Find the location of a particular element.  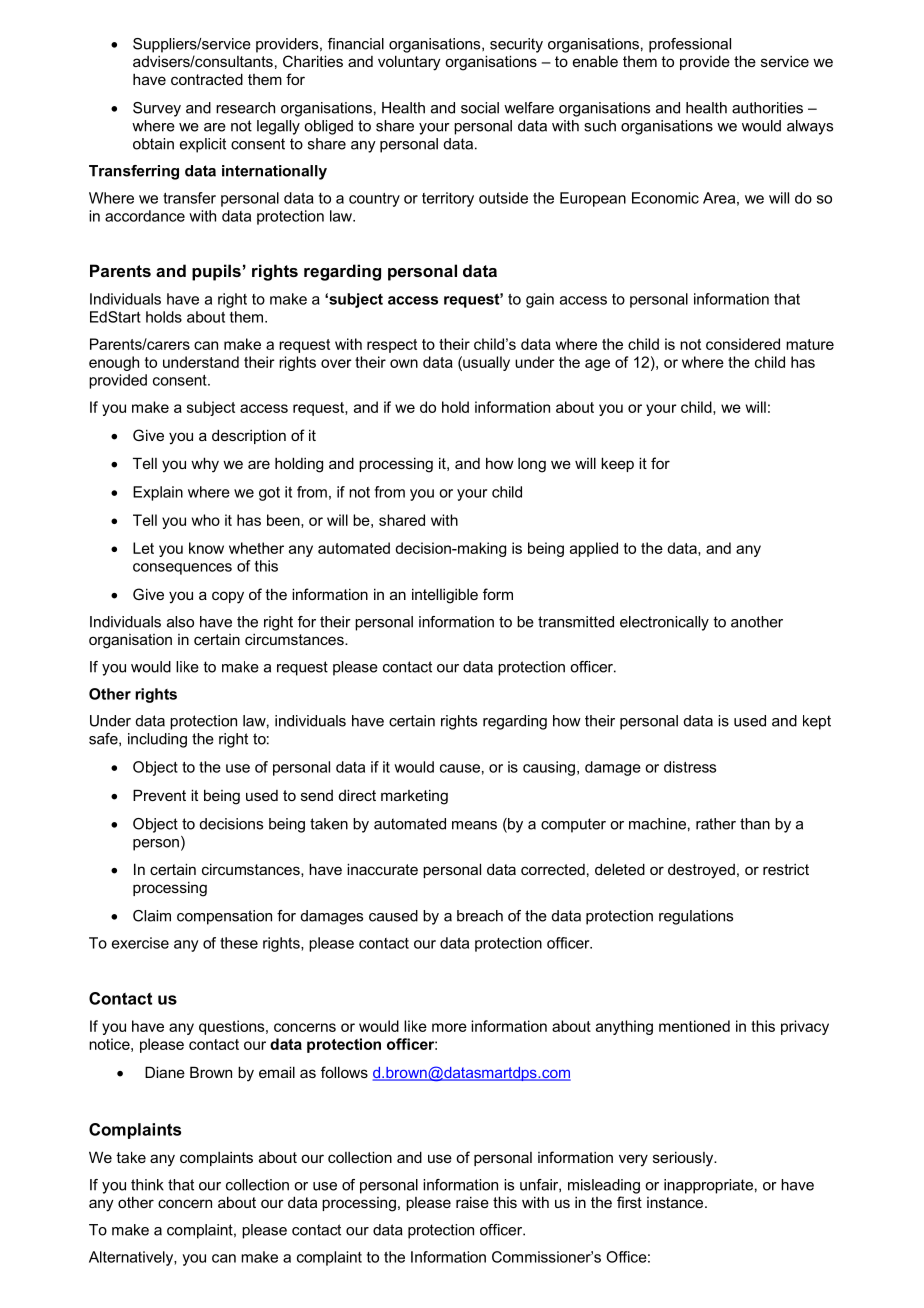

social is located at coordinates (480, 108).
